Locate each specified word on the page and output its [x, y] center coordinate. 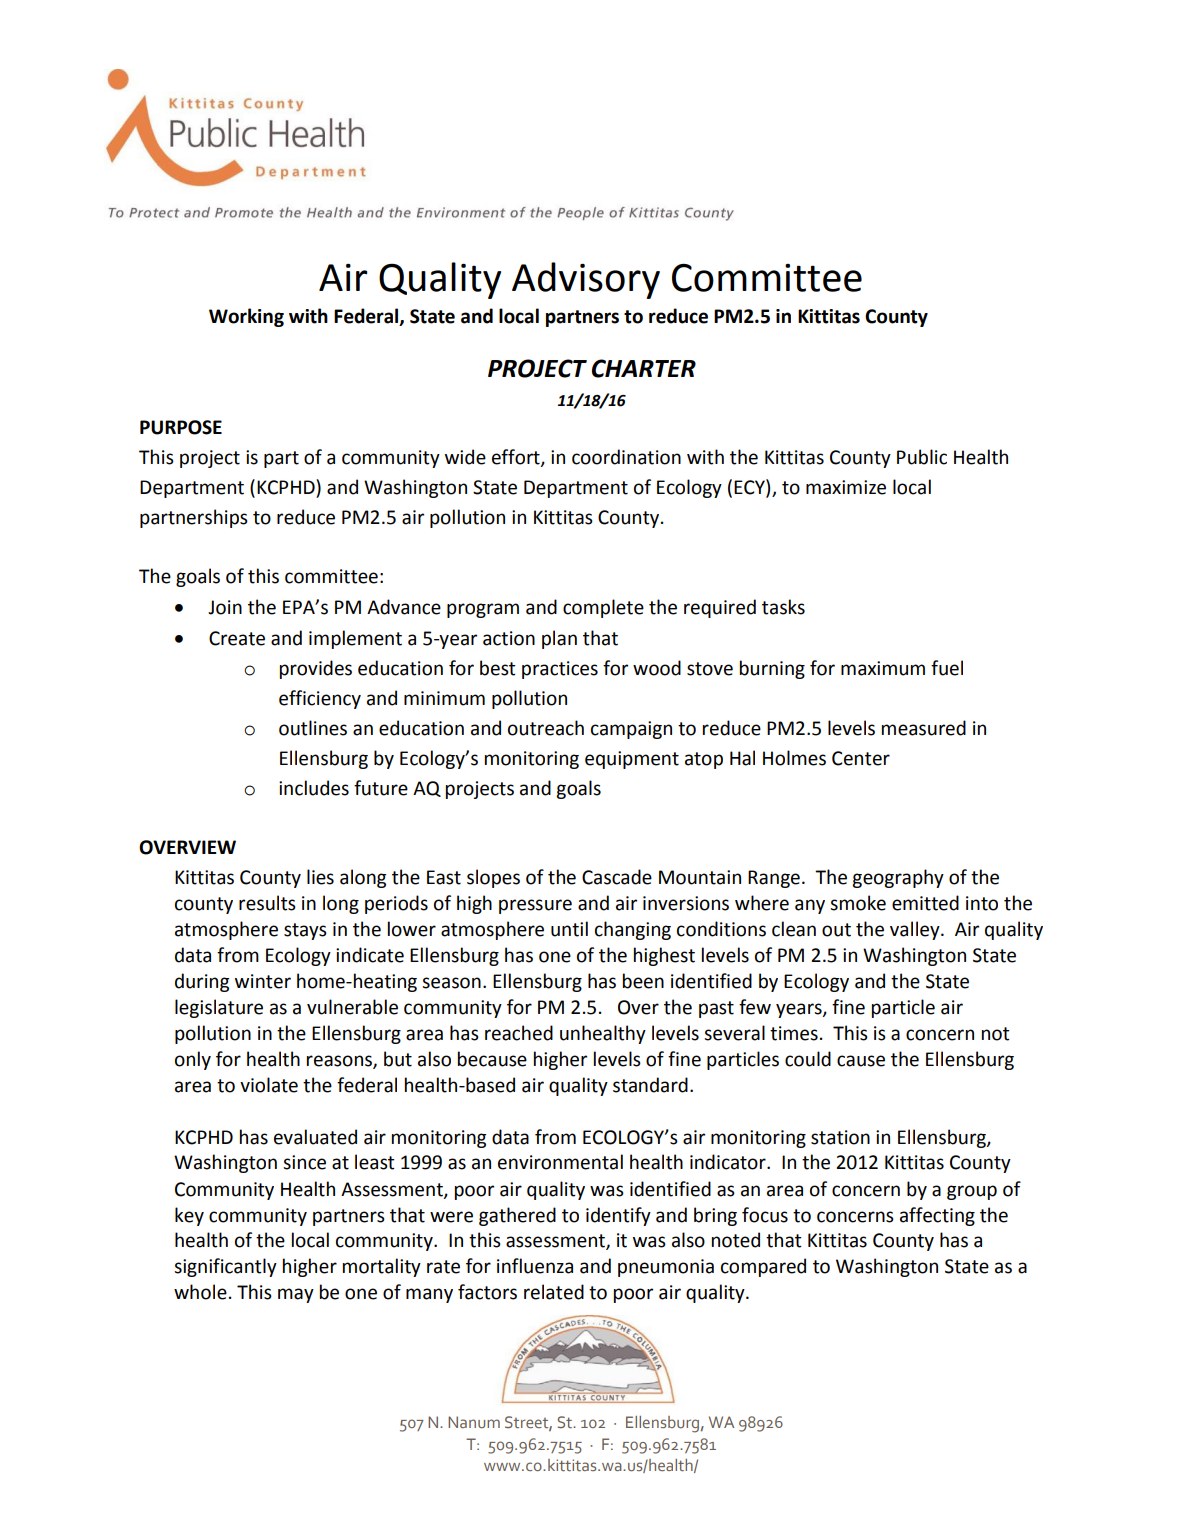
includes [314, 788]
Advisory [586, 280]
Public [922, 457]
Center [861, 758]
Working [246, 317]
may [296, 1295]
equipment [632, 760]
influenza [535, 1266]
